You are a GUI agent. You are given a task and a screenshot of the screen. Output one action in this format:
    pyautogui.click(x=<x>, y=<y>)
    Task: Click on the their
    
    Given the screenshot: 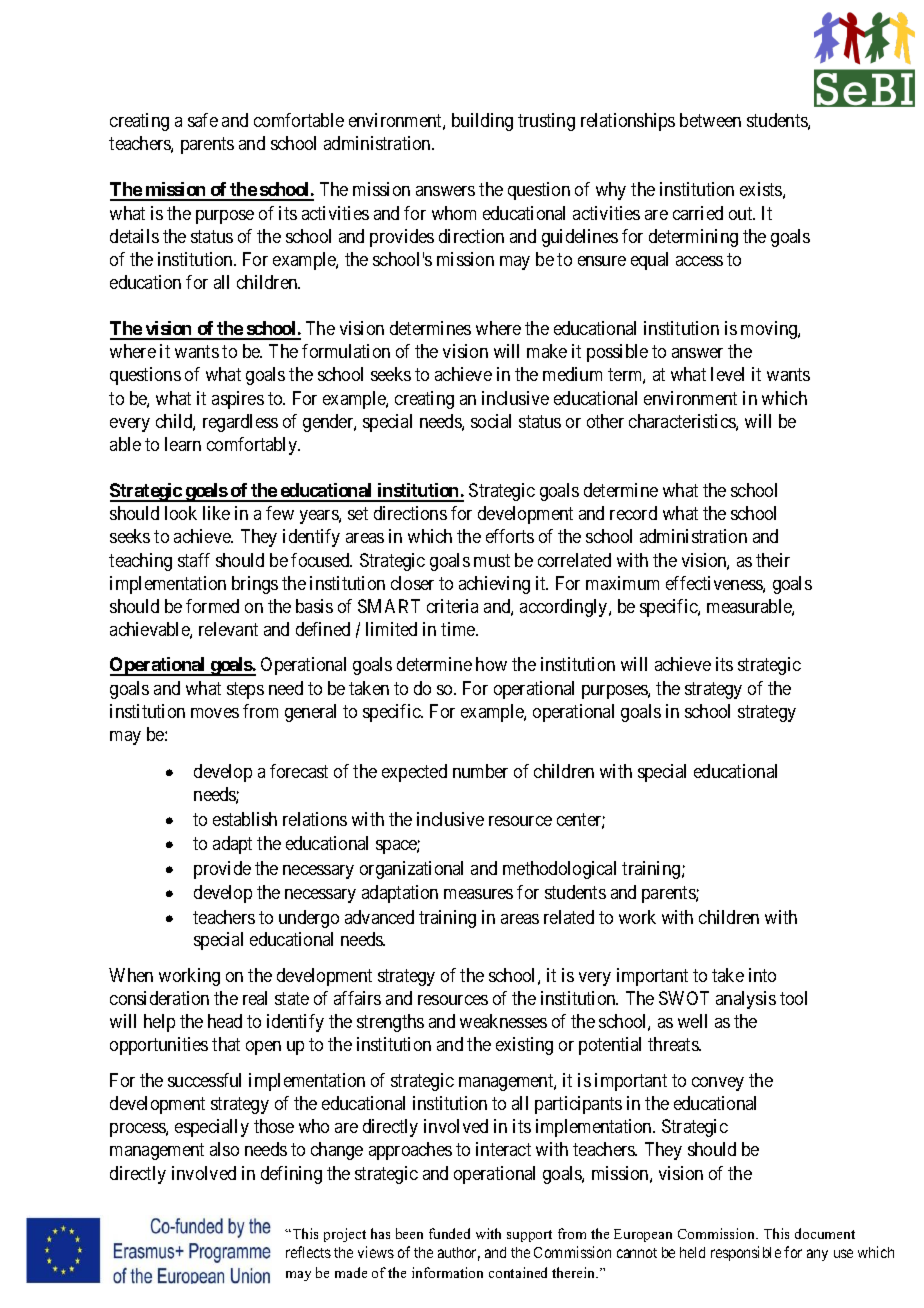 What is the action you would take?
    pyautogui.click(x=773, y=560)
